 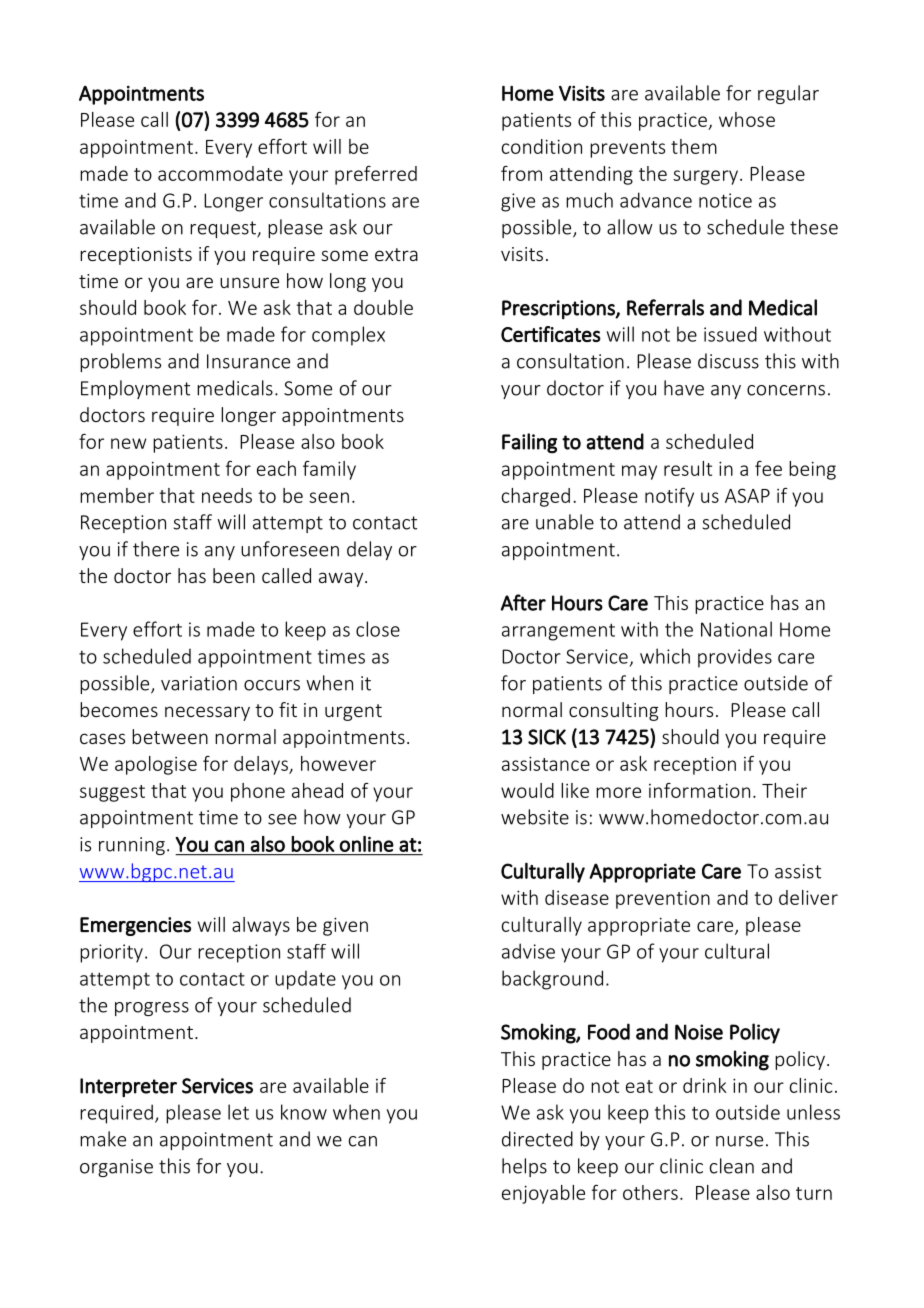 I want to click on Failing, so click(x=529, y=443).
